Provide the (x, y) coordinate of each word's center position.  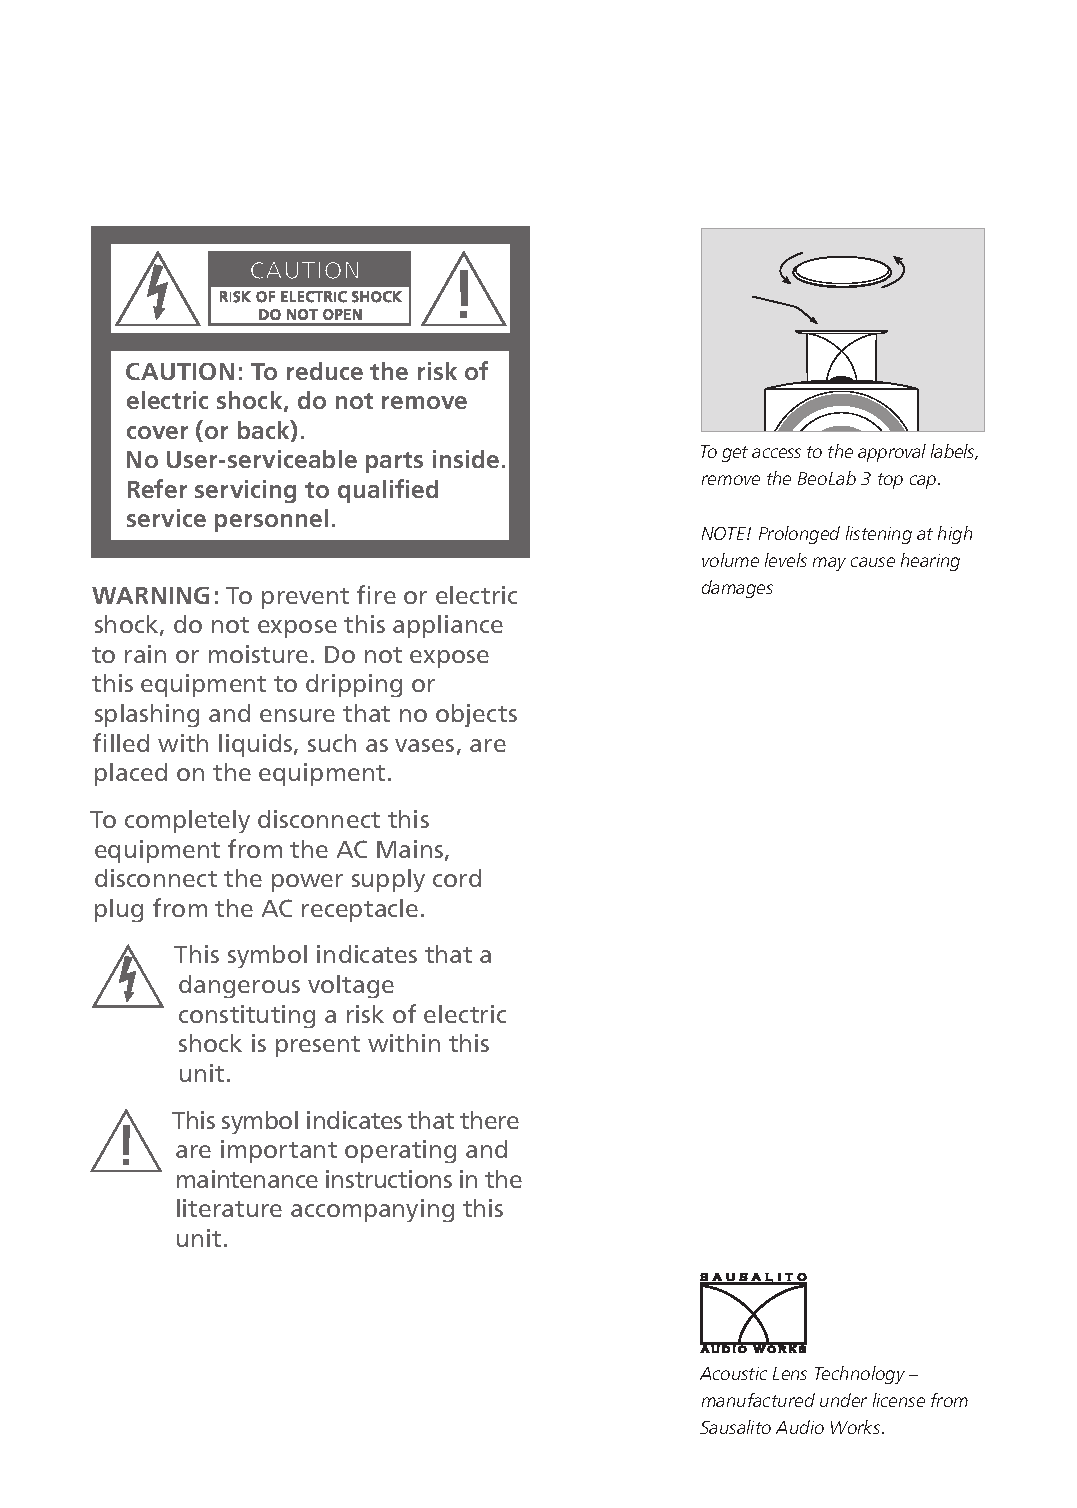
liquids (257, 745)
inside (466, 459)
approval (892, 453)
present (318, 1046)
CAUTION (180, 371)
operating (400, 1151)
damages (737, 589)
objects (476, 715)
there (489, 1120)
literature (229, 1208)
